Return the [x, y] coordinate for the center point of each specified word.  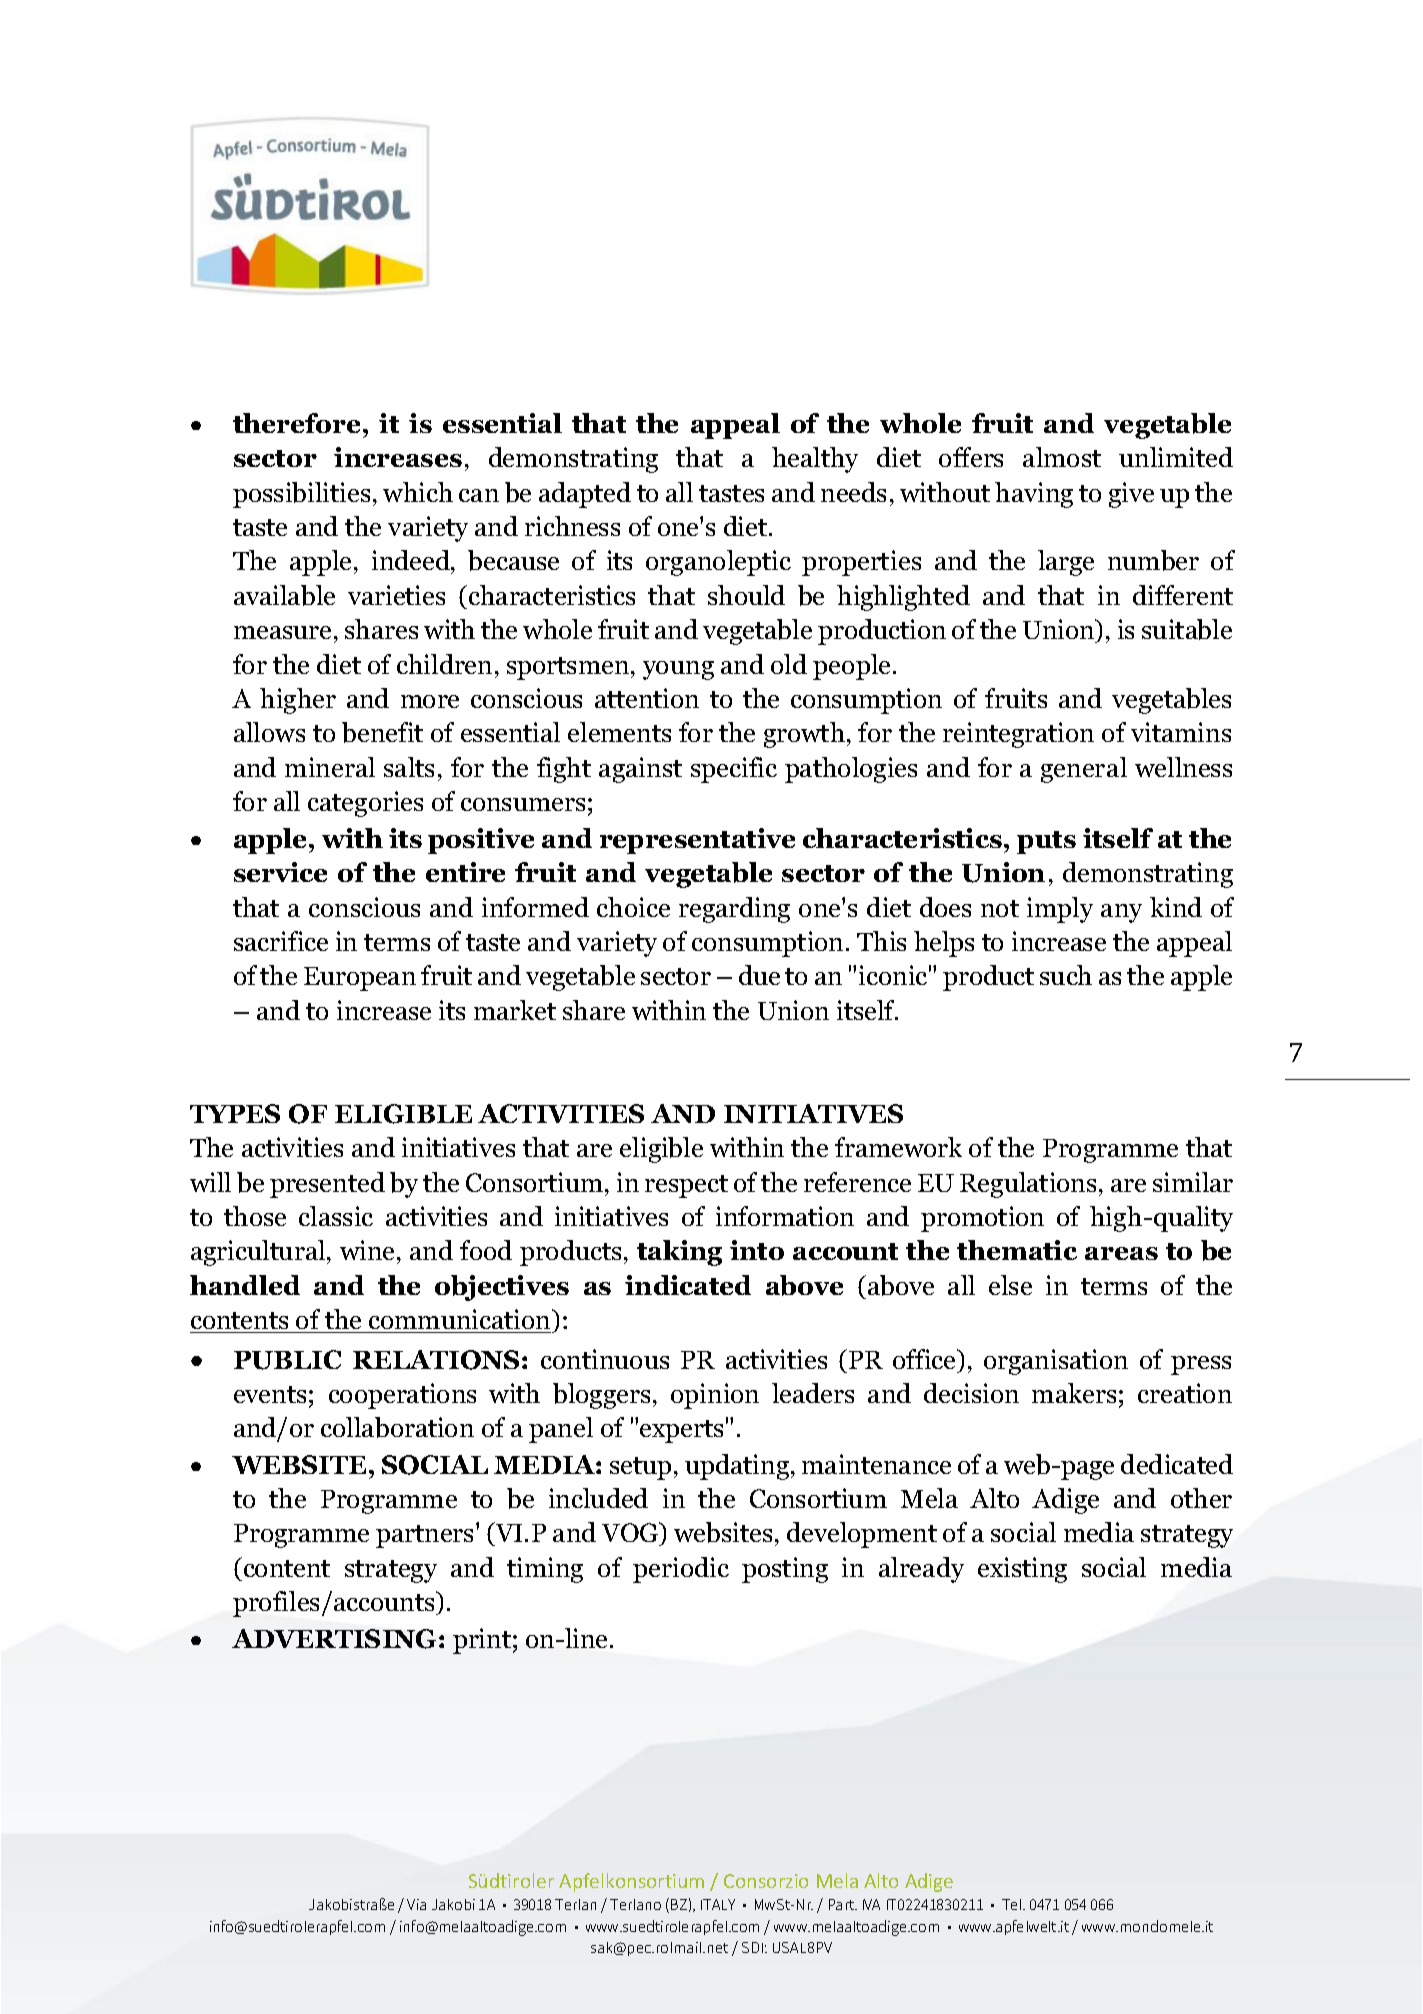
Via [416, 1904]
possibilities [301, 495]
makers [1074, 1393]
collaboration [397, 1427]
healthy [815, 460]
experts [681, 1431]
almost [1062, 457]
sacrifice [281, 941]
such [1066, 975]
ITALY [718, 1904]
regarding [734, 910]
